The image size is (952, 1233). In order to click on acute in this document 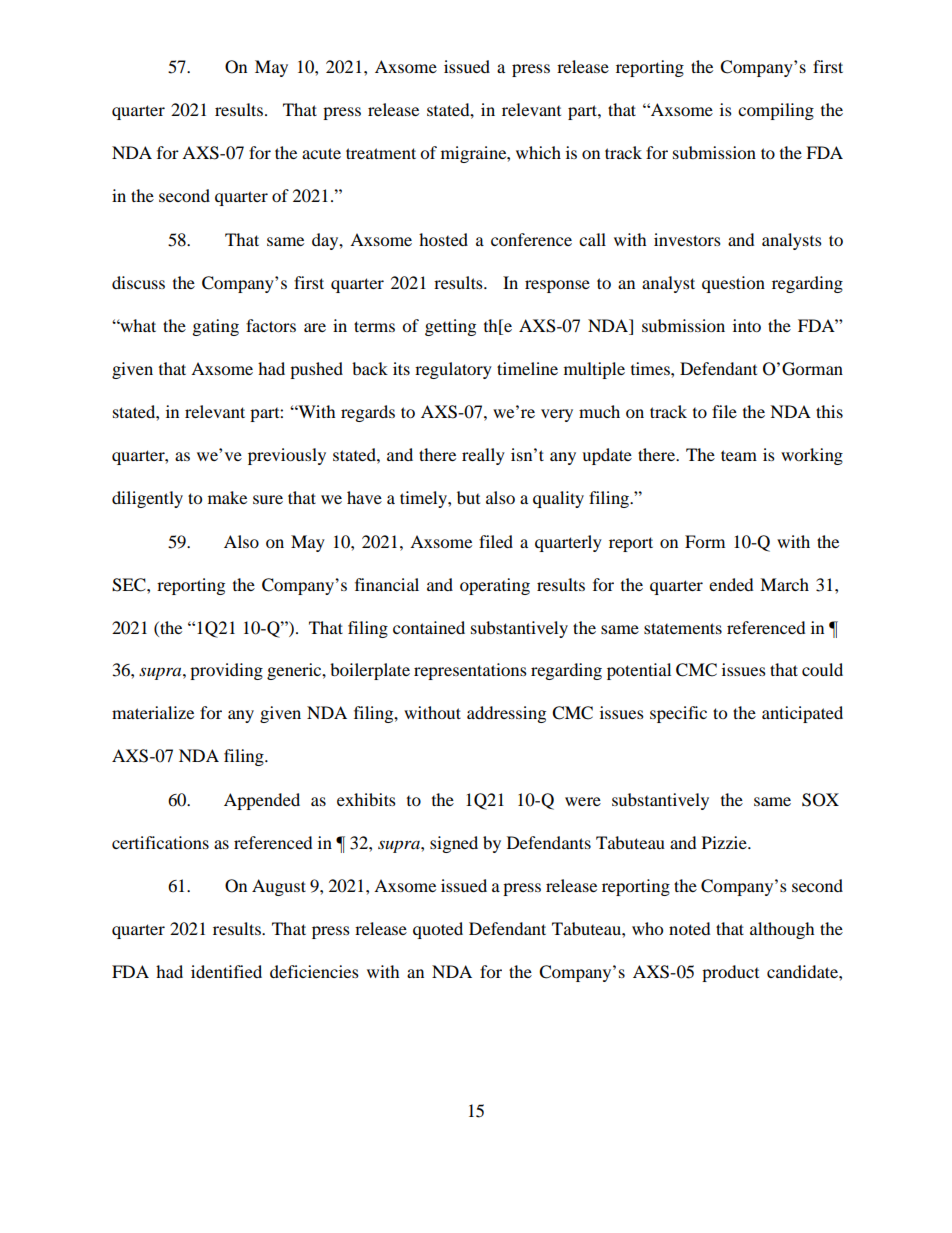, I will do `click(321, 153)`.
